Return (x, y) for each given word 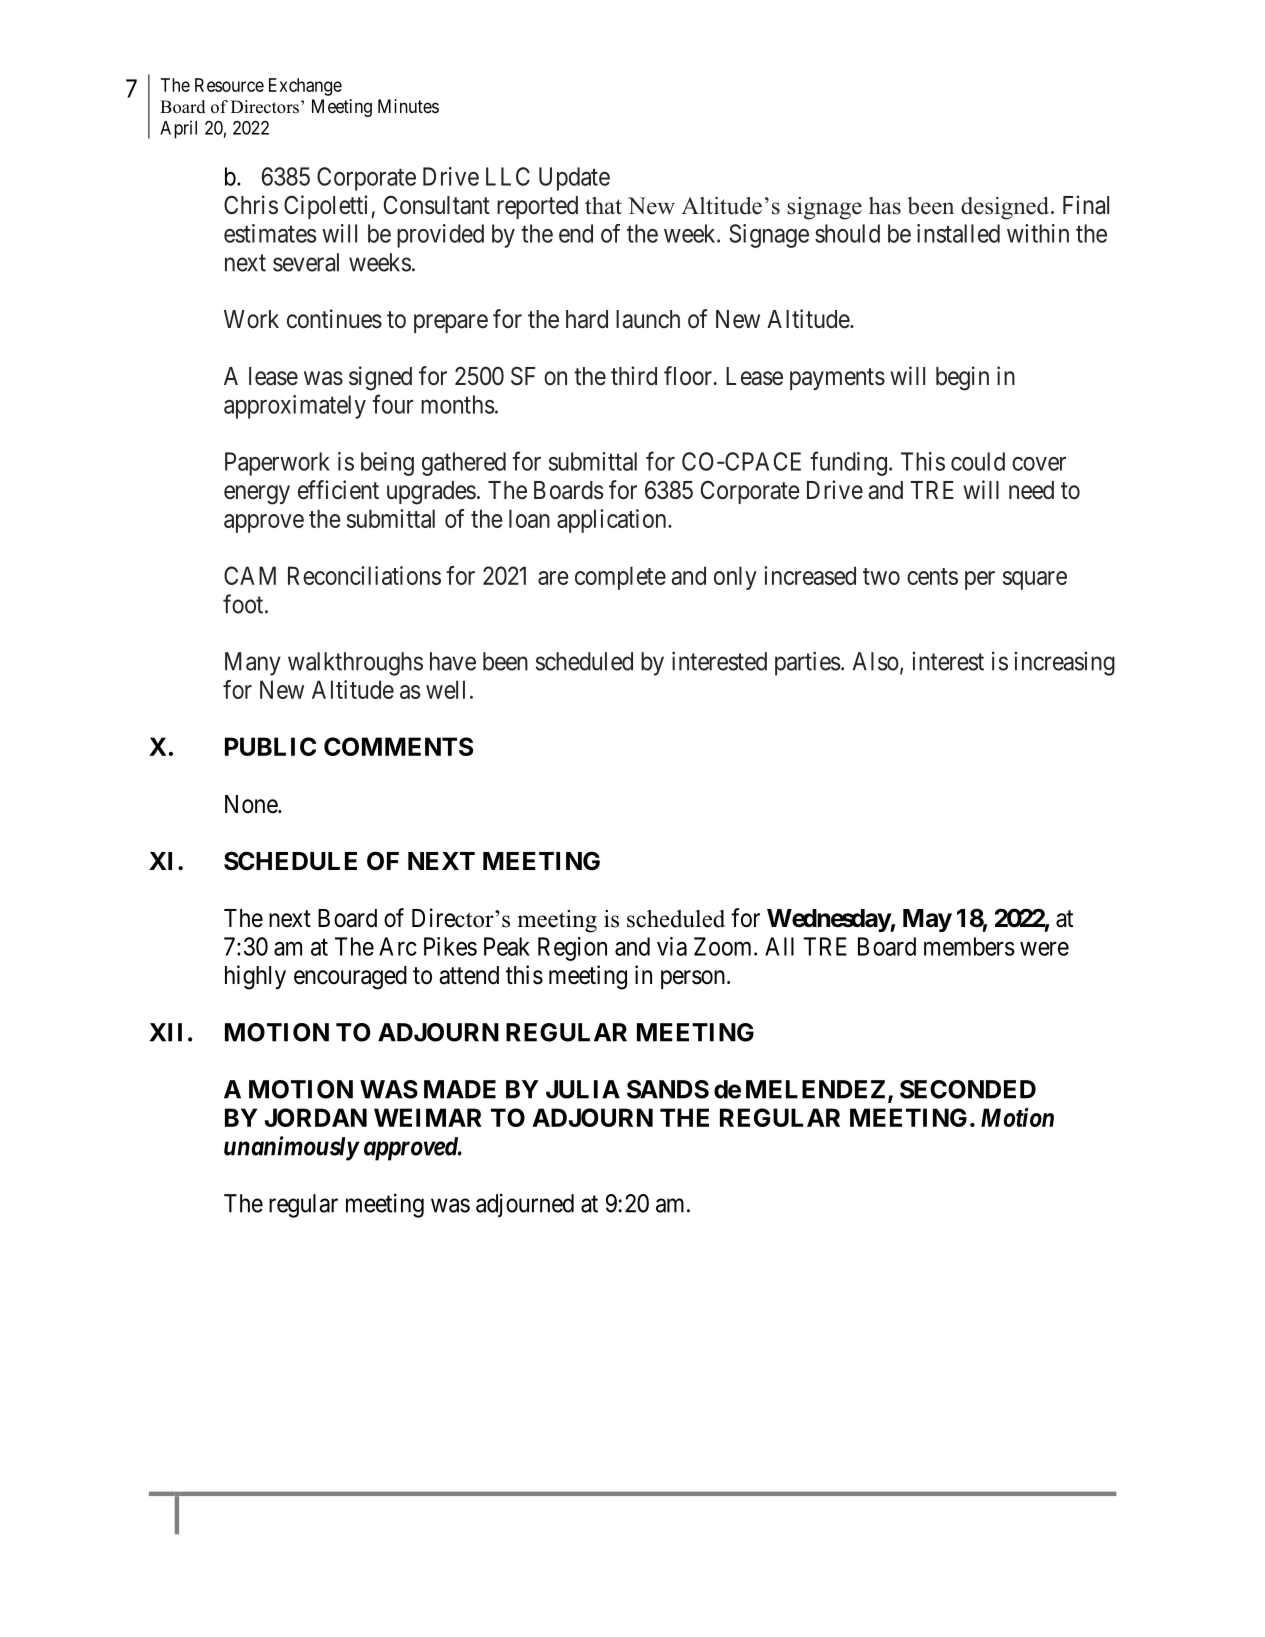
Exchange (305, 87)
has (885, 206)
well (445, 689)
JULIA (583, 1089)
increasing (1064, 664)
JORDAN (316, 1117)
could (978, 461)
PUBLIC (270, 746)
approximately (295, 407)
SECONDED (968, 1089)
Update (574, 179)
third (634, 376)
